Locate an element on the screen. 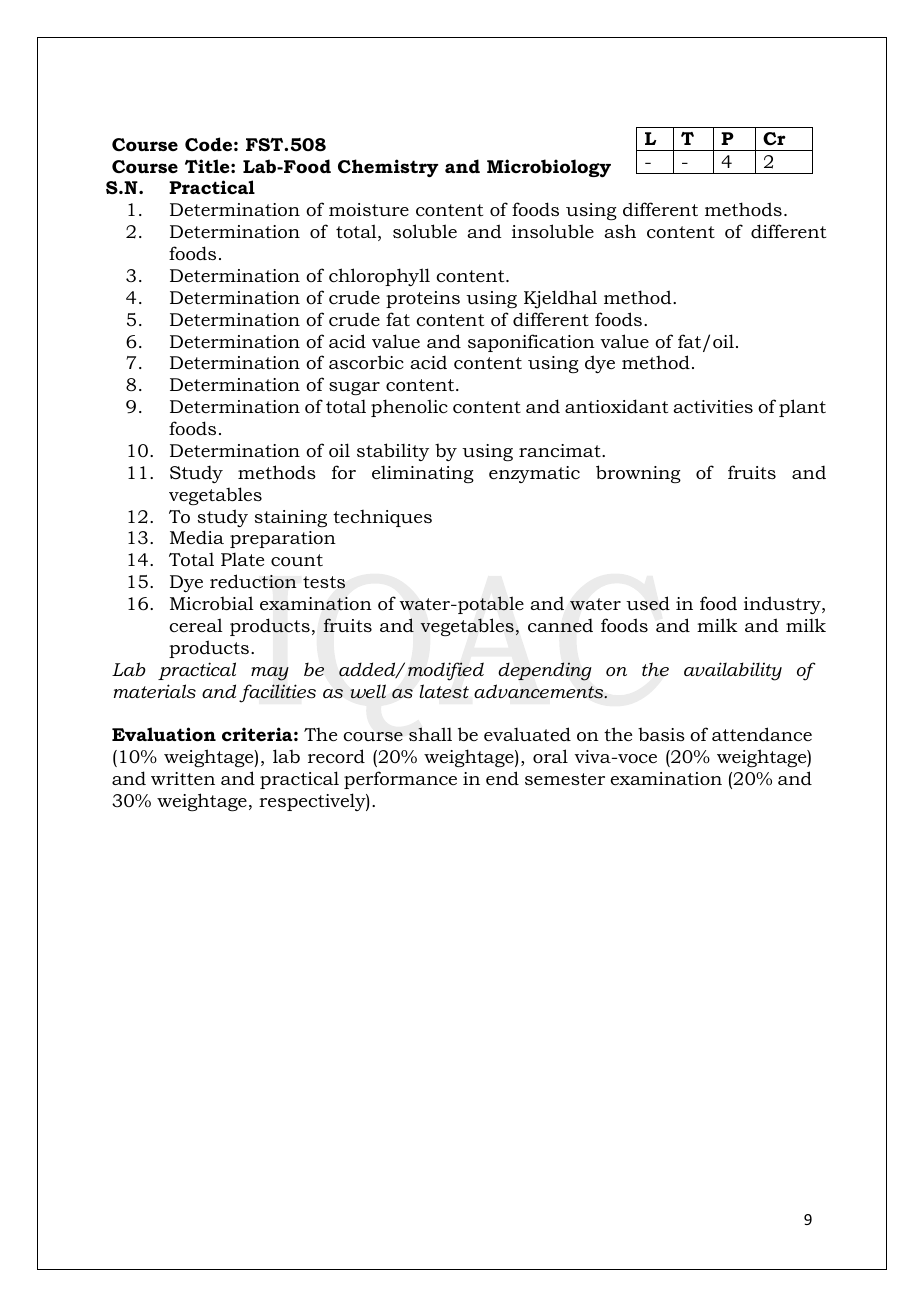 This screenshot has height=1307, width=924. sugar is located at coordinates (354, 388).
